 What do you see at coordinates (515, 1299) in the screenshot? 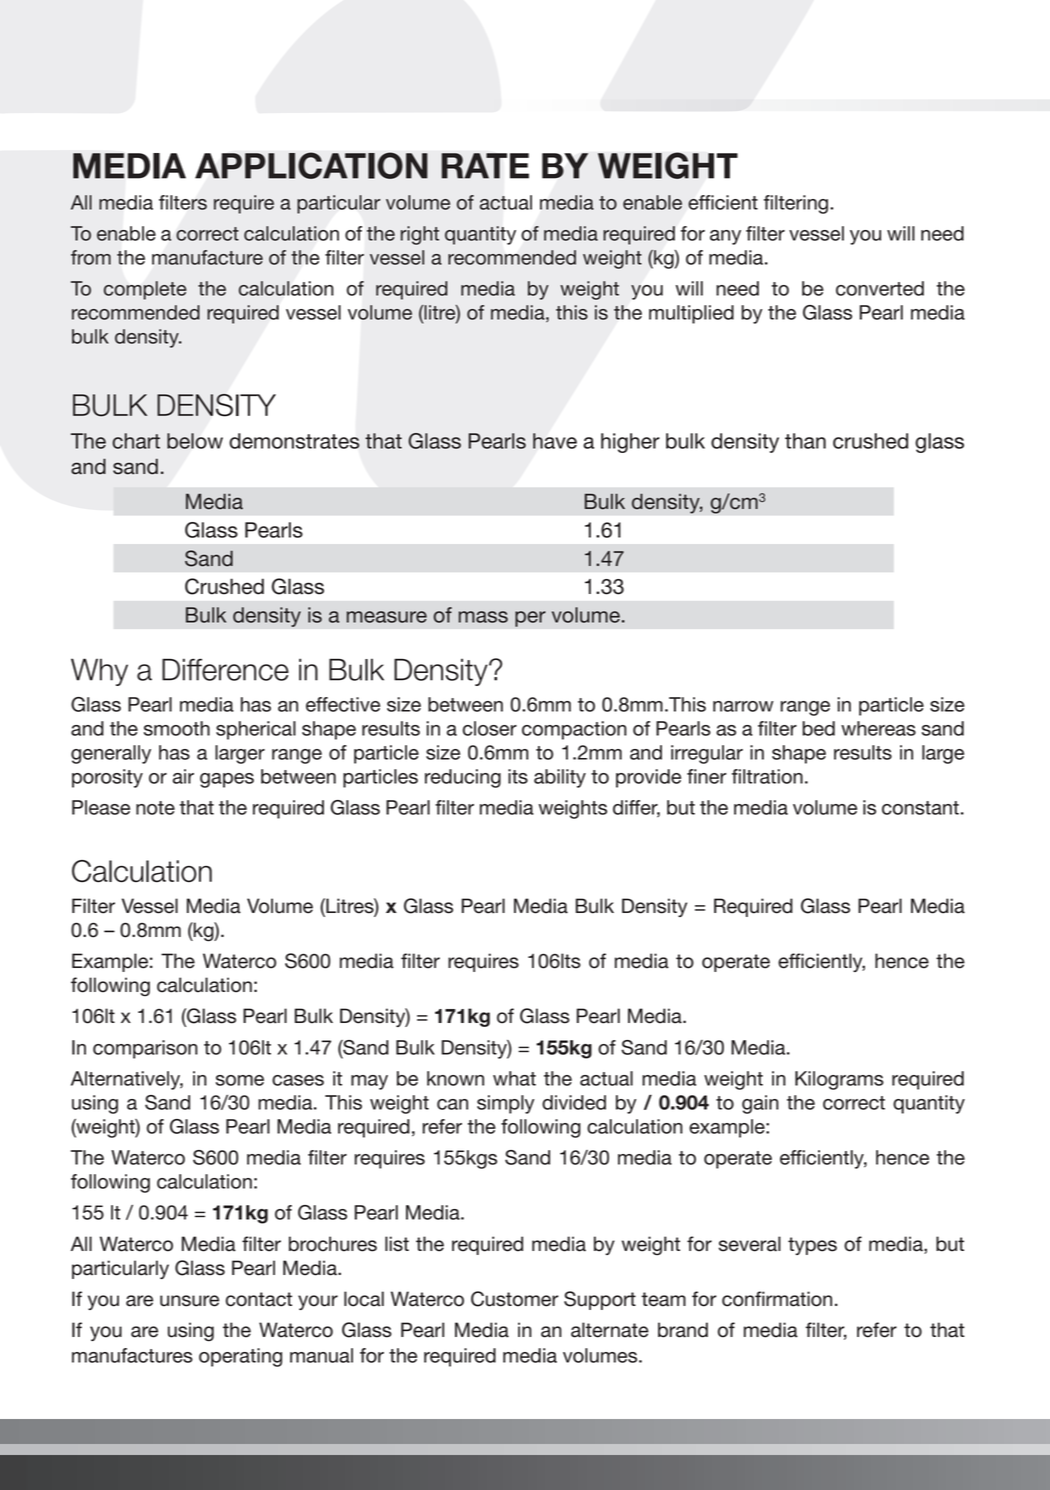
I see `Customer` at bounding box center [515, 1299].
